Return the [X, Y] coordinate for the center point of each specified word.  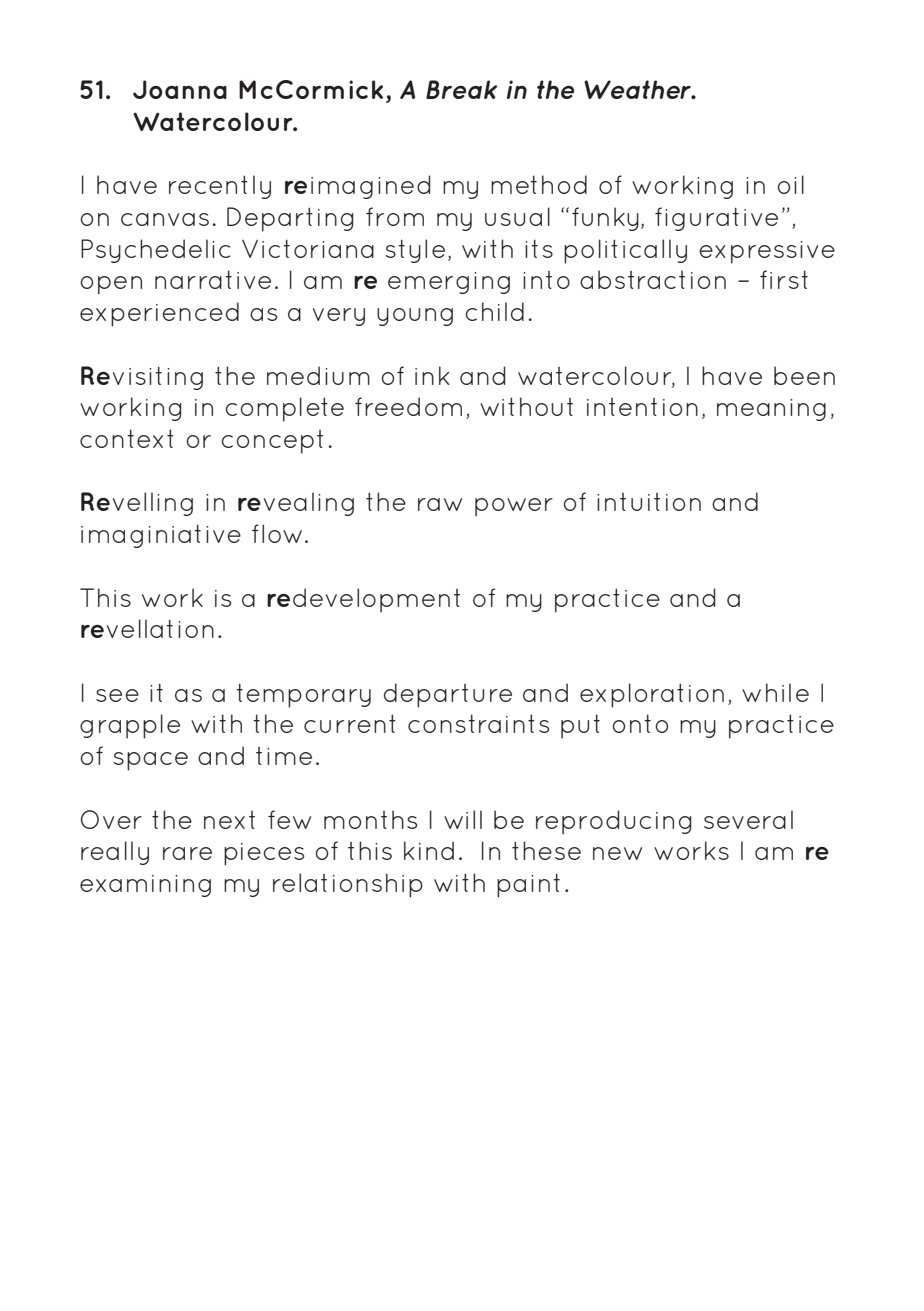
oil [790, 184]
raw [440, 504]
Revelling [137, 504]
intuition [649, 502]
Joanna [180, 89]
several [748, 819]
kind [429, 850]
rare [187, 853]
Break [461, 89]
